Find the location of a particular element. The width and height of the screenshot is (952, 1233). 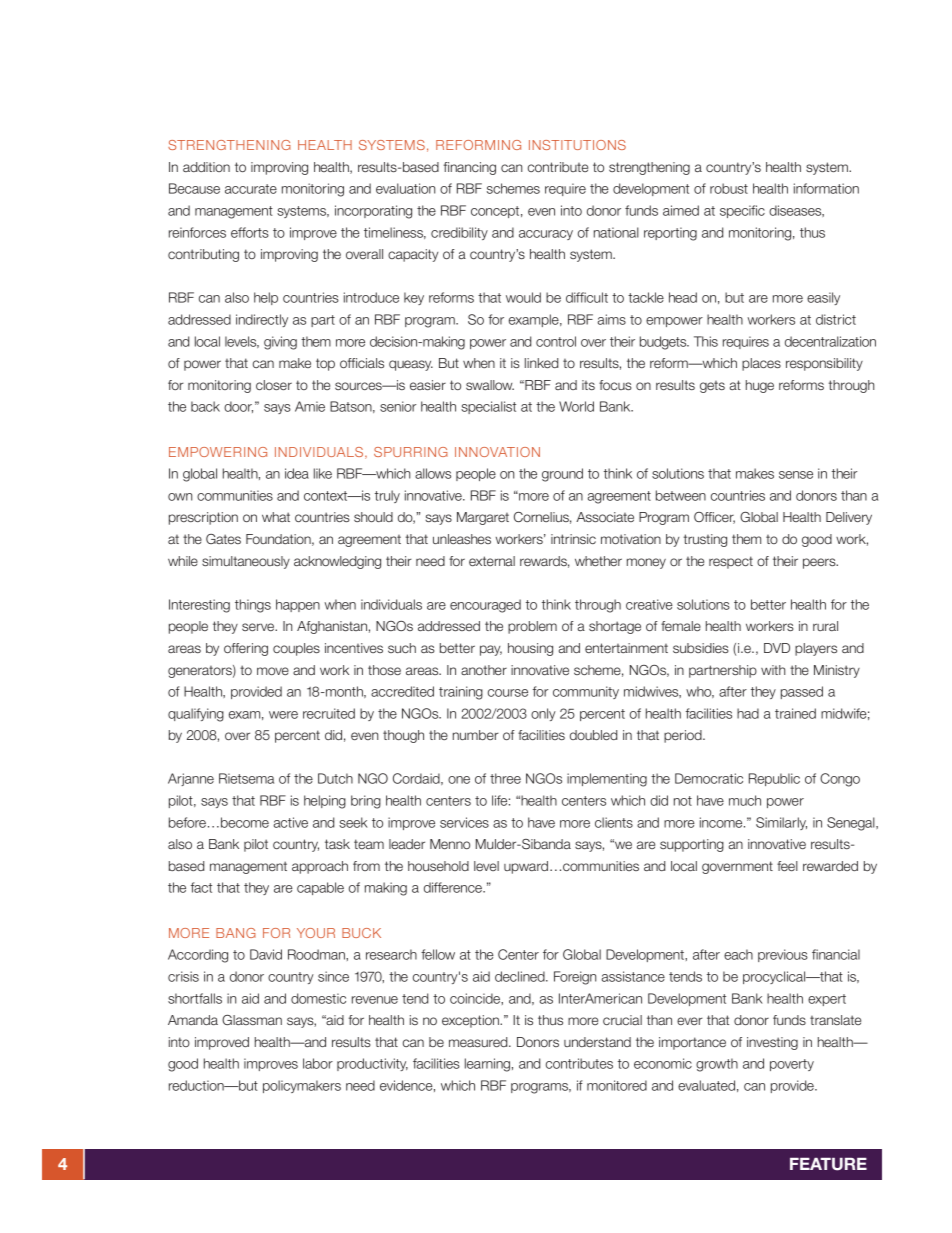

offering is located at coordinates (246, 649).
